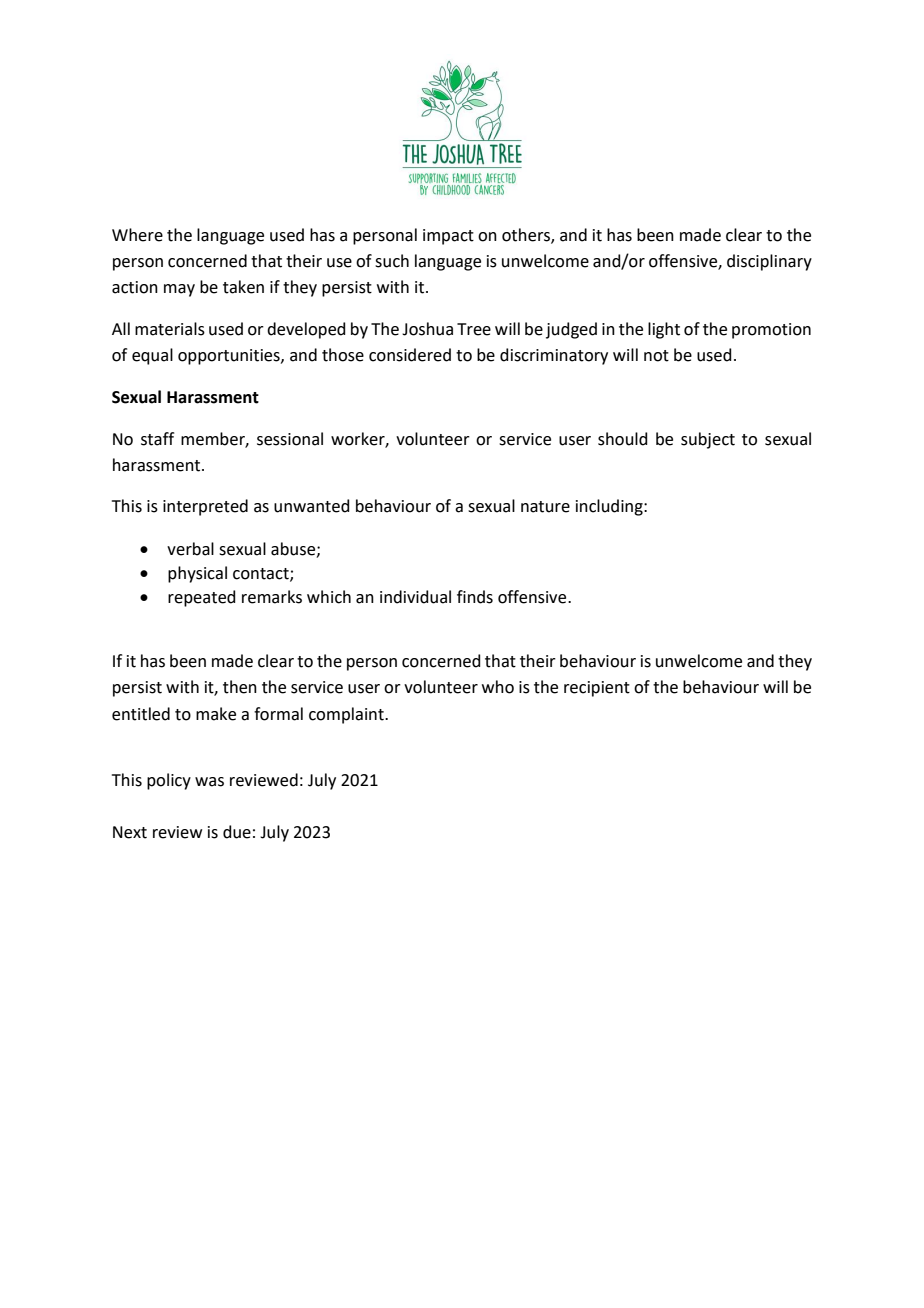 This screenshot has width=924, height=1308. What do you see at coordinates (237, 832) in the screenshot?
I see `due` at bounding box center [237, 832].
